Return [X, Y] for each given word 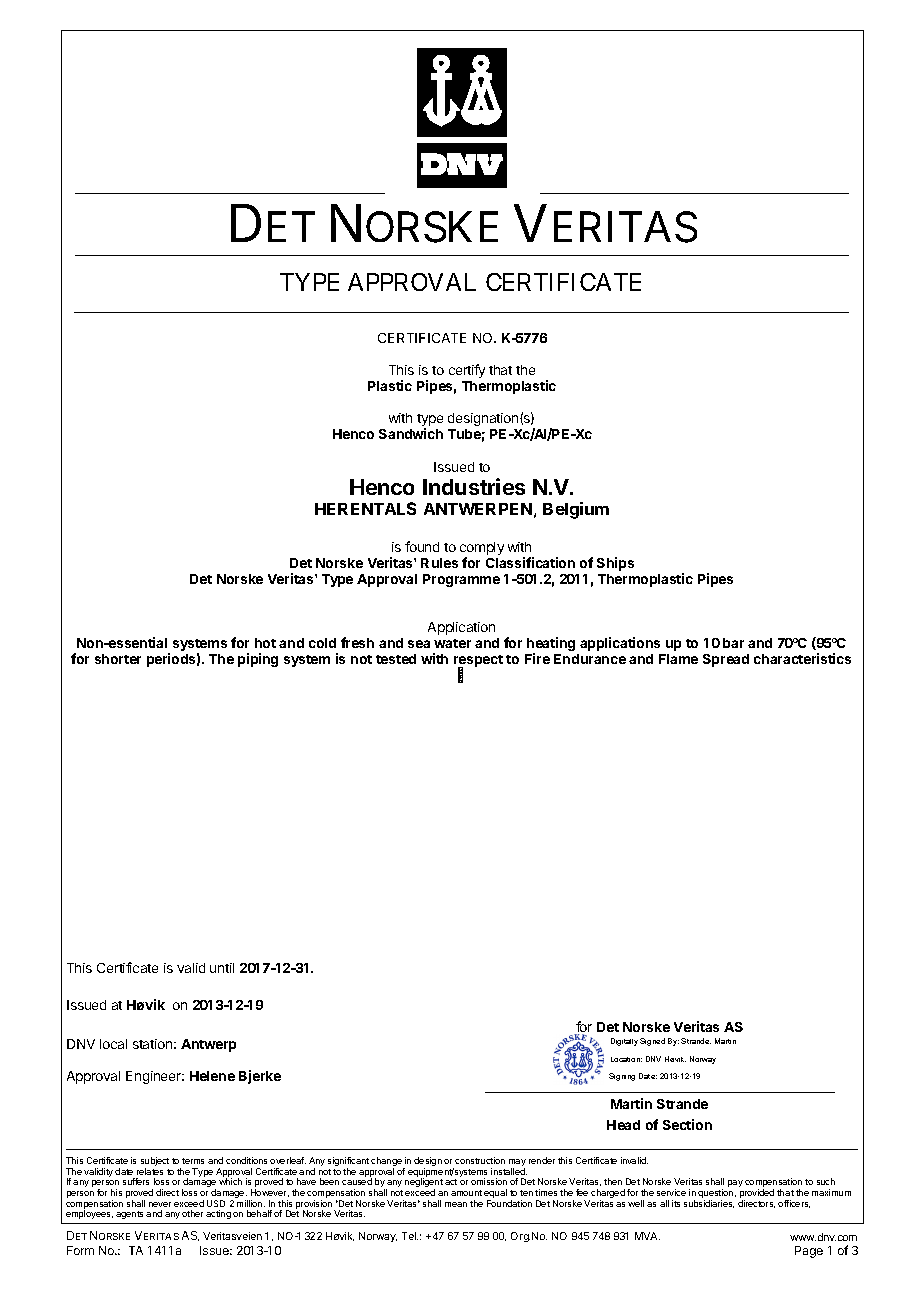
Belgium [576, 510]
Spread [726, 660]
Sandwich [411, 433]
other [192, 1213]
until [222, 968]
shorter [118, 659]
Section [687, 1124]
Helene [212, 1076]
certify [467, 371]
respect [478, 662]
